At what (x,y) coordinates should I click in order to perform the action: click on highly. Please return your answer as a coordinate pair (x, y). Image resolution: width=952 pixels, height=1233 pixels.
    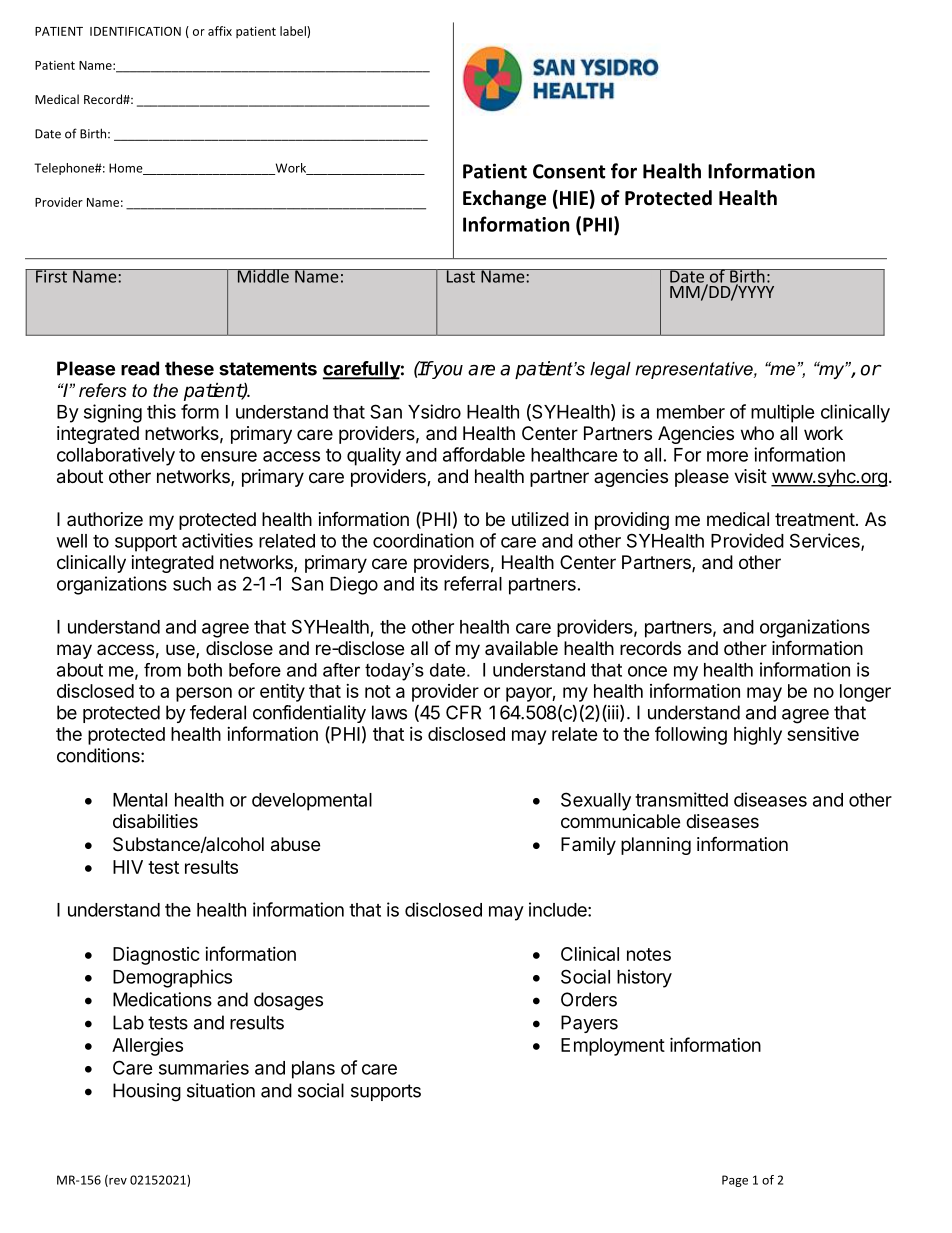
    Looking at the image, I should click on (758, 736).
